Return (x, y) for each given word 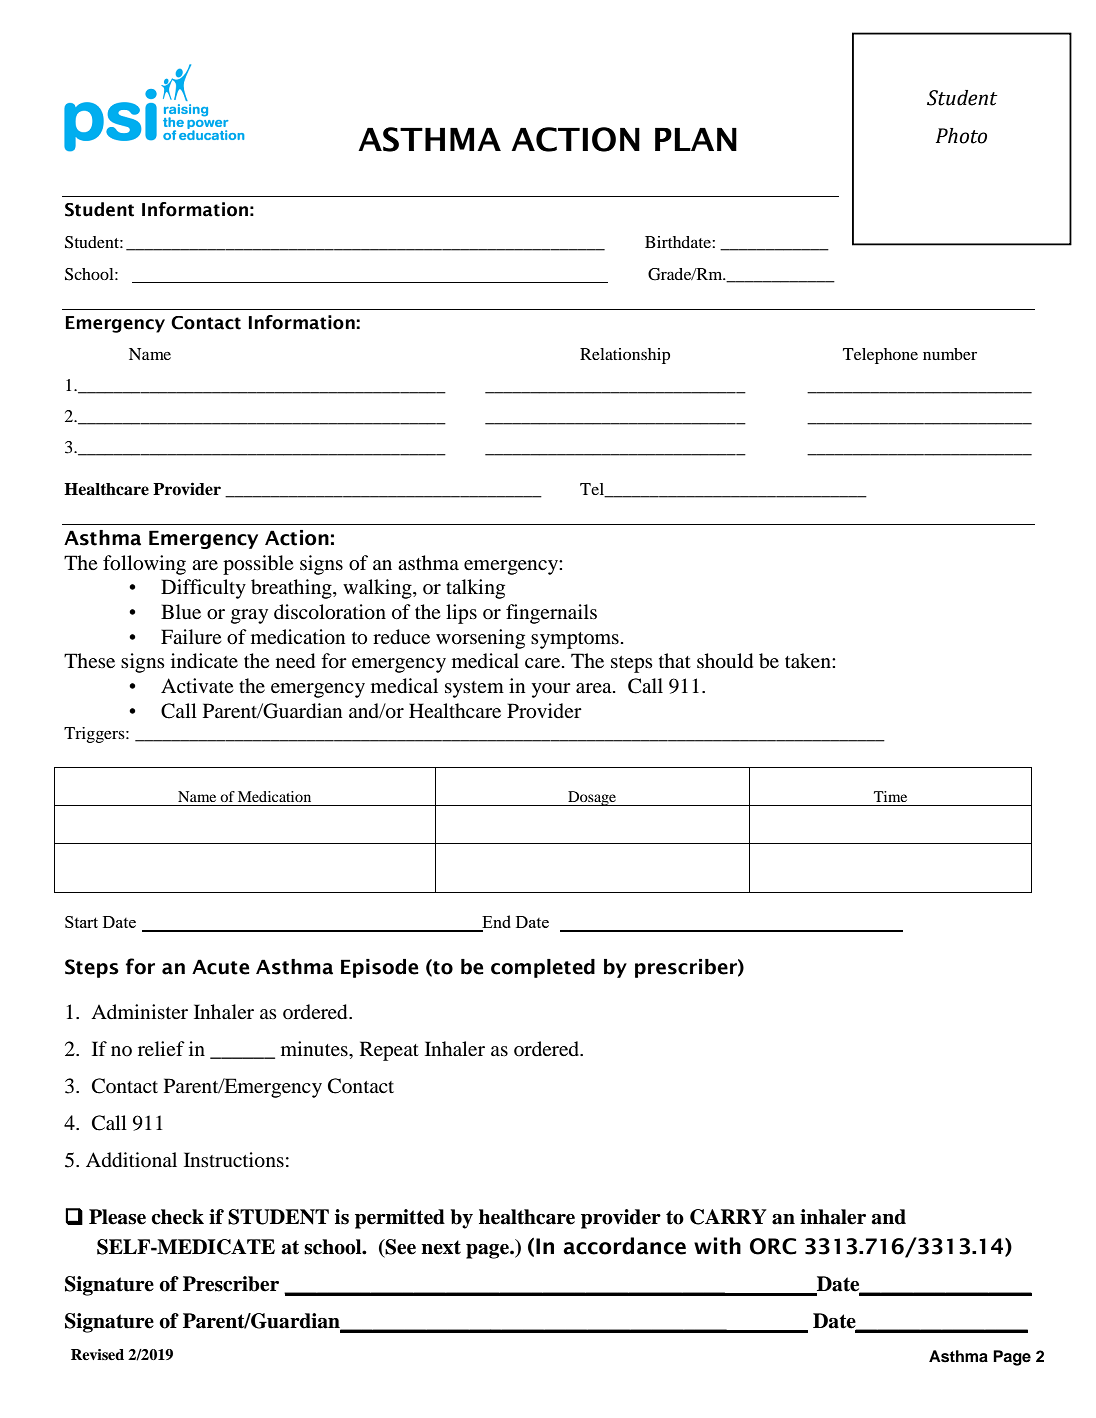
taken (809, 660)
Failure (191, 637)
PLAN (696, 139)
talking (475, 589)
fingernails (551, 614)
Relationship (625, 356)
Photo (961, 136)
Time (890, 796)
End (495, 923)
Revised (97, 1354)
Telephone (880, 356)
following (144, 565)
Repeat (389, 1051)
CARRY (728, 1217)
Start (81, 922)
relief (161, 1048)
